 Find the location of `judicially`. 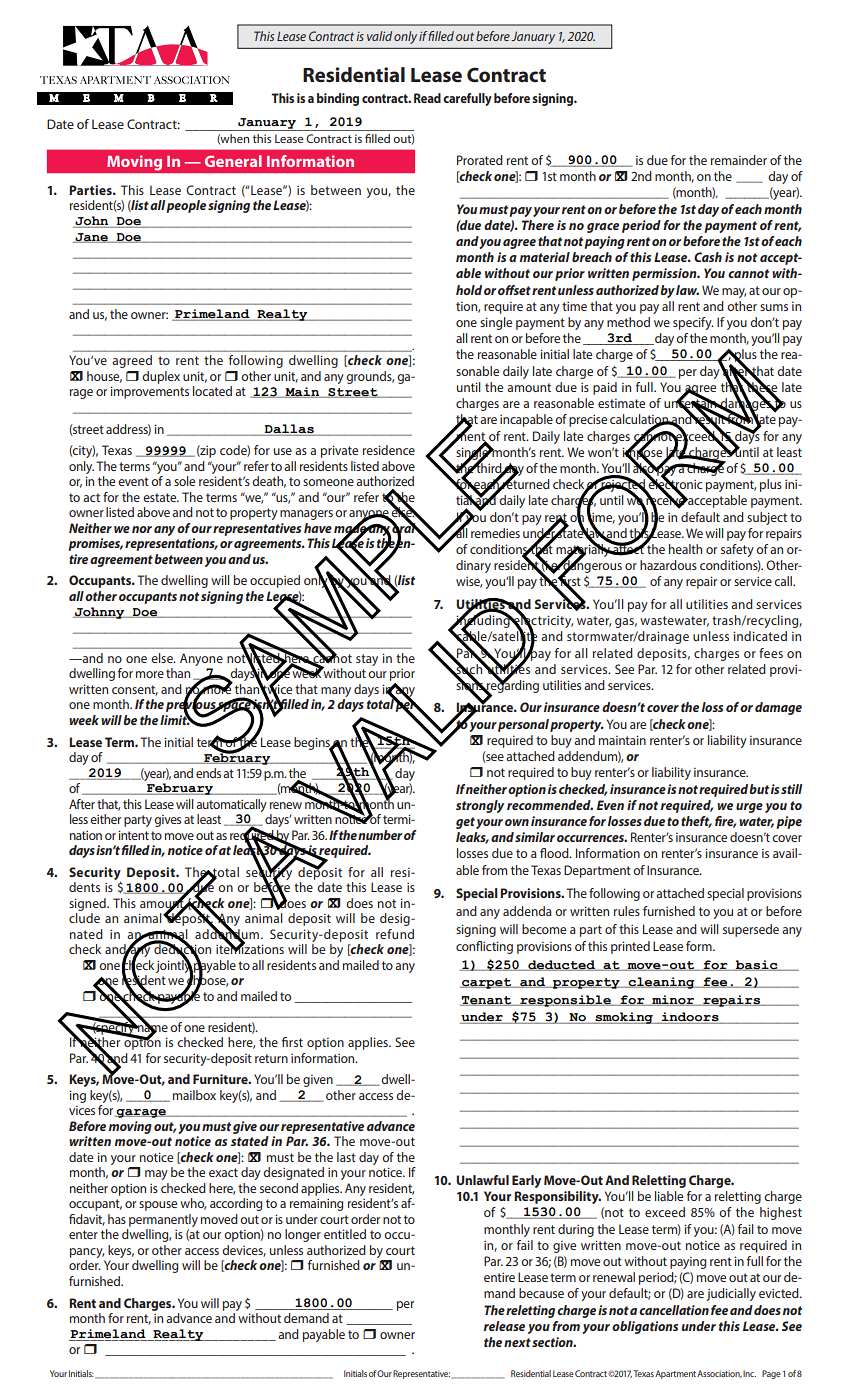

judicially is located at coordinates (731, 1294).
